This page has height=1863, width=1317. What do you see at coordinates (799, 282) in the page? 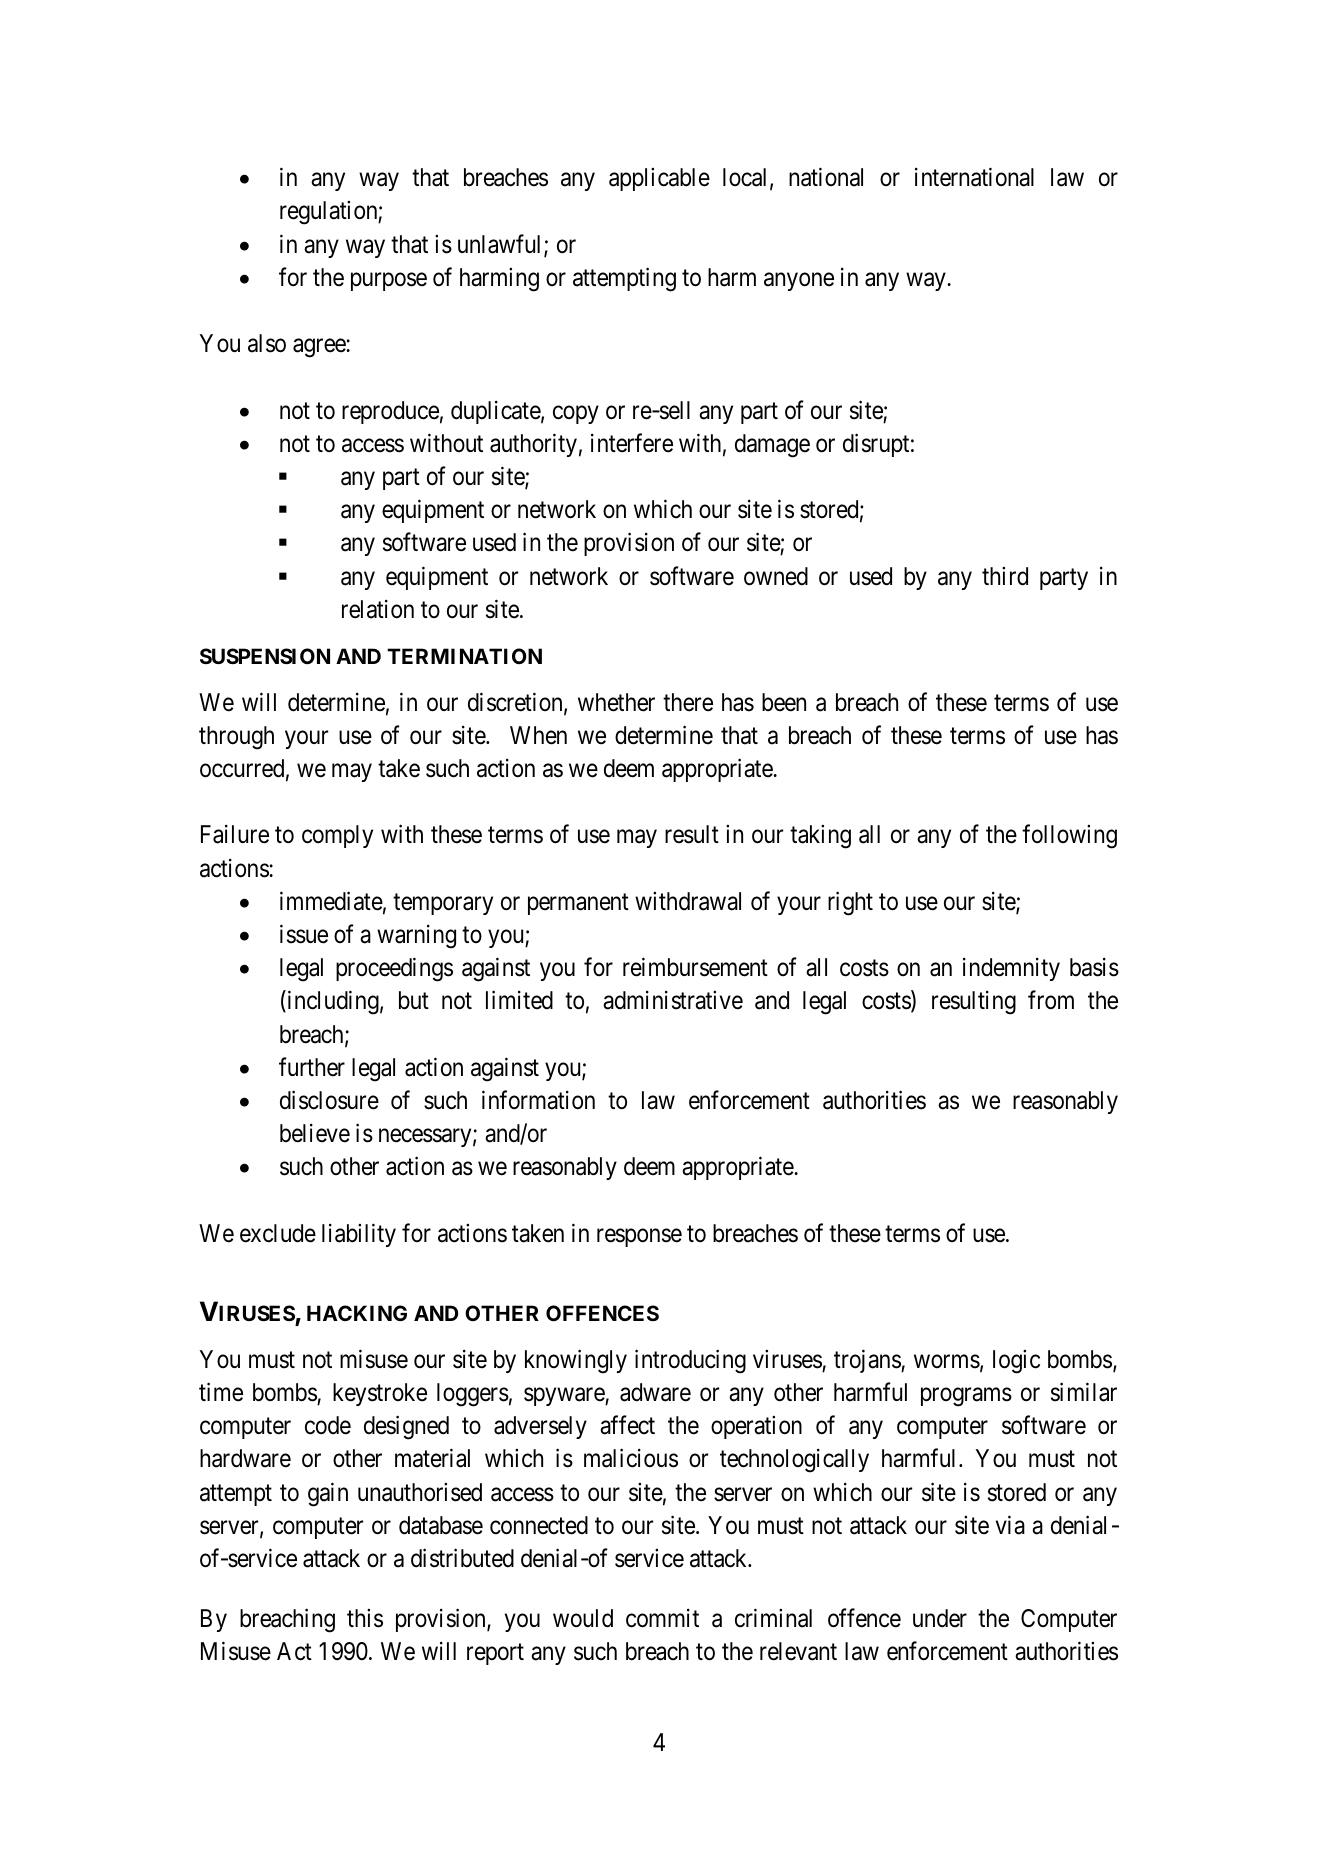
I see `anyone` at bounding box center [799, 282].
